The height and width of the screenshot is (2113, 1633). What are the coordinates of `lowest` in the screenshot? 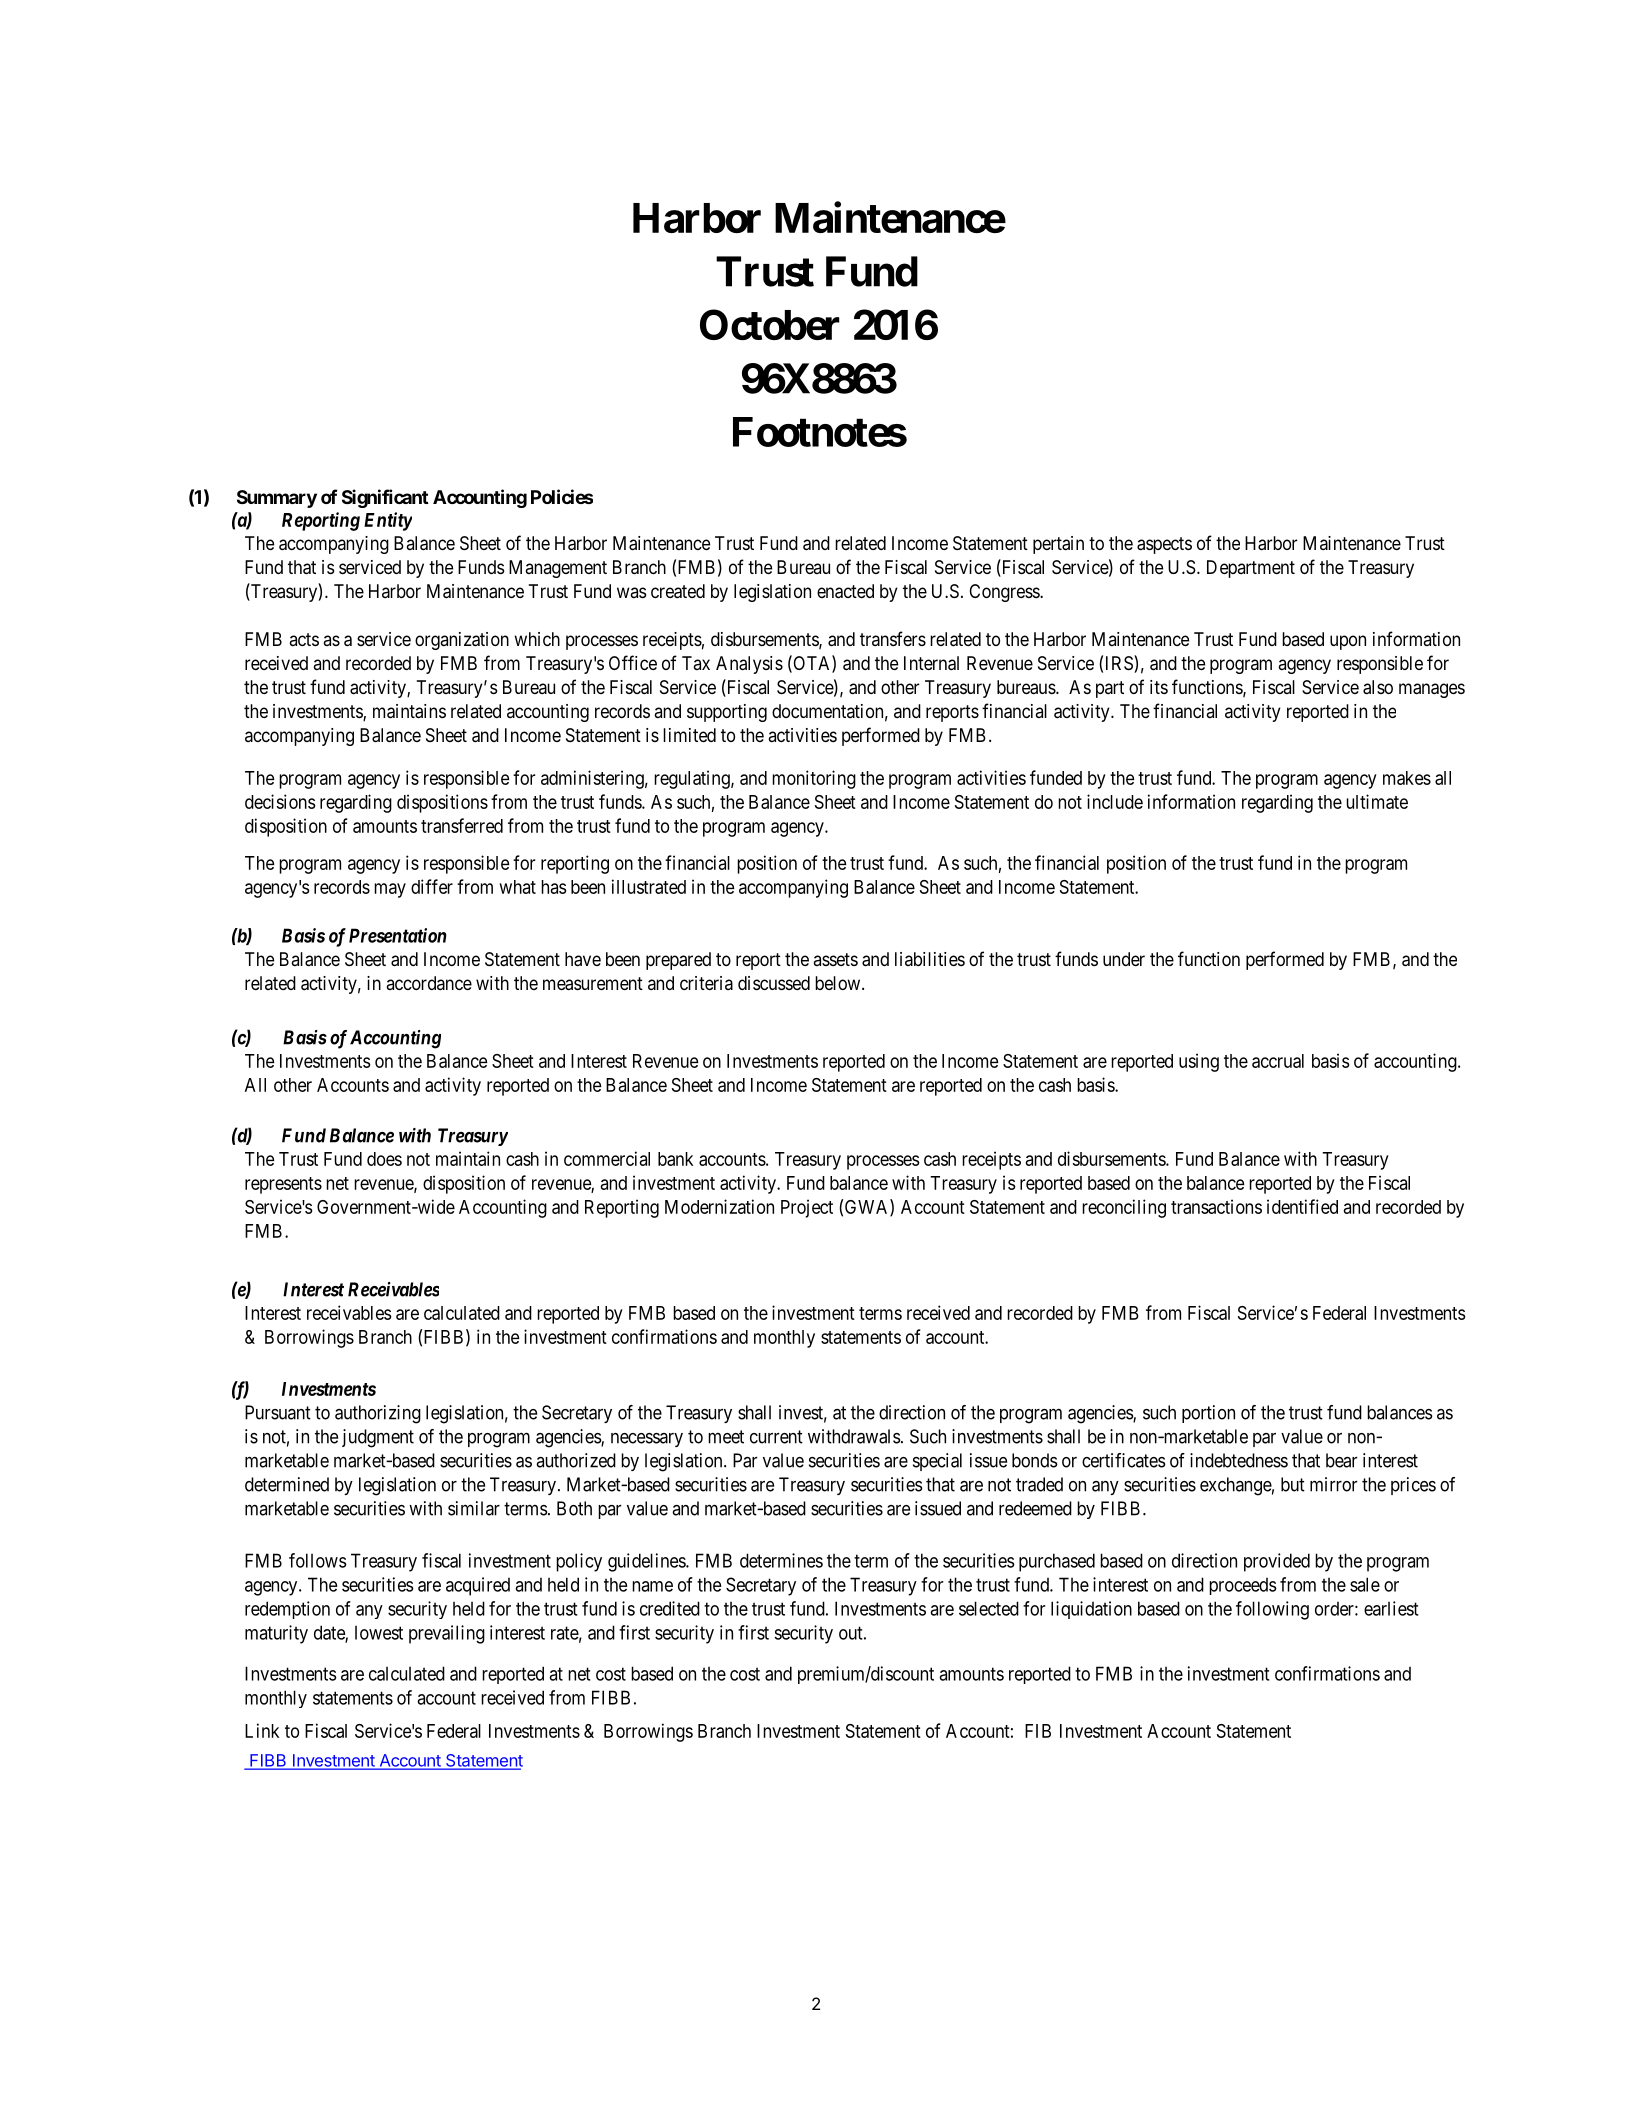 It's located at (379, 1633).
